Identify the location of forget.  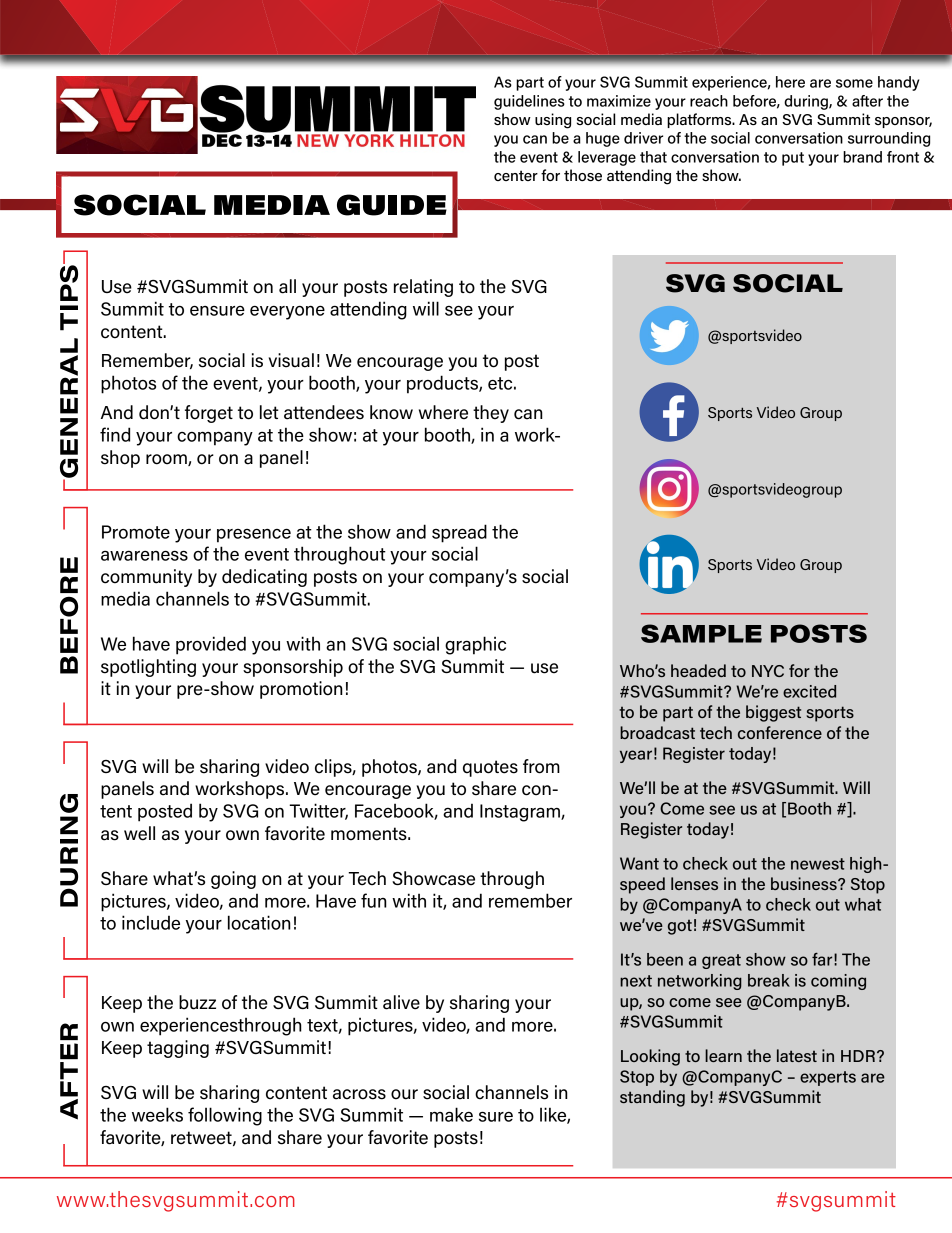
(209, 414).
